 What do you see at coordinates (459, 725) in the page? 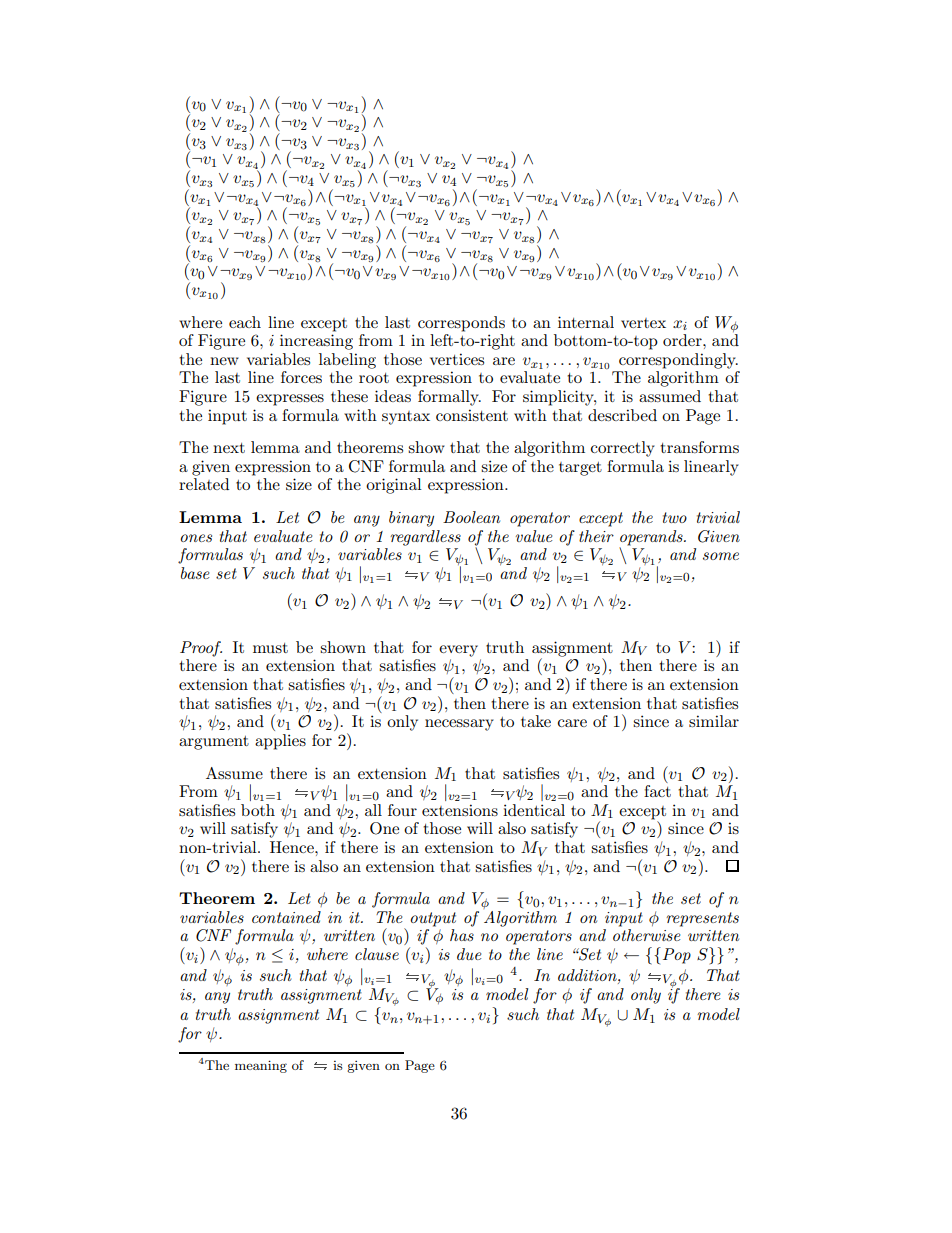
I see `necessary` at bounding box center [459, 725].
